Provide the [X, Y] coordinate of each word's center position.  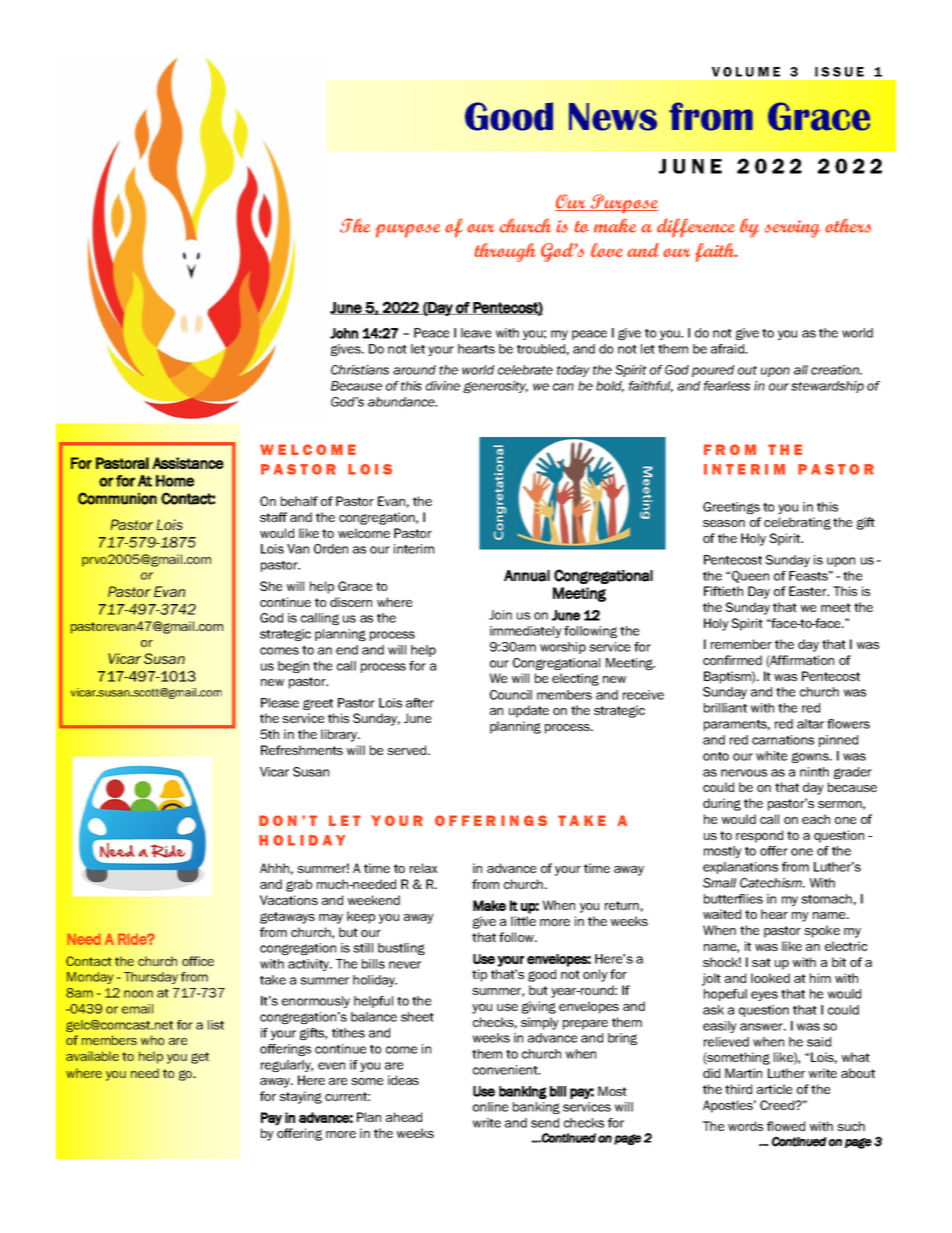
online [490, 1107]
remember [741, 644]
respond [759, 836]
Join [500, 615]
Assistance [188, 463]
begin [293, 667]
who [152, 1040]
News [613, 117]
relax [423, 868]
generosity [495, 387]
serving [792, 229]
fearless [727, 386]
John [344, 333]
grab [299, 885]
